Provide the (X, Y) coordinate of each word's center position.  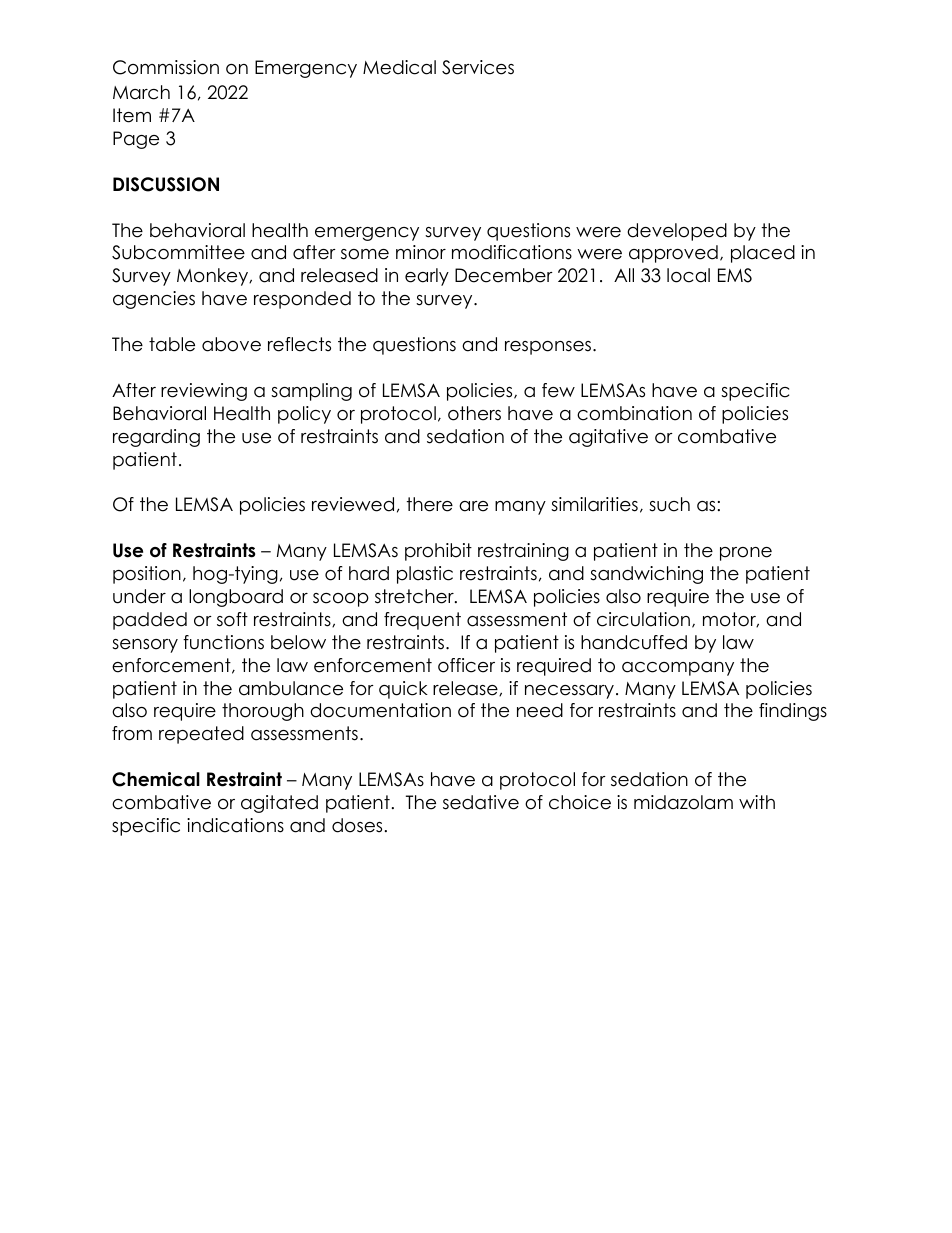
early (427, 277)
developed (677, 232)
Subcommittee (178, 252)
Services (478, 67)
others (474, 413)
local (688, 275)
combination (634, 413)
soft (232, 619)
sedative (481, 802)
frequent (422, 621)
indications (235, 825)
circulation (643, 619)
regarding (156, 438)
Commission (166, 67)
